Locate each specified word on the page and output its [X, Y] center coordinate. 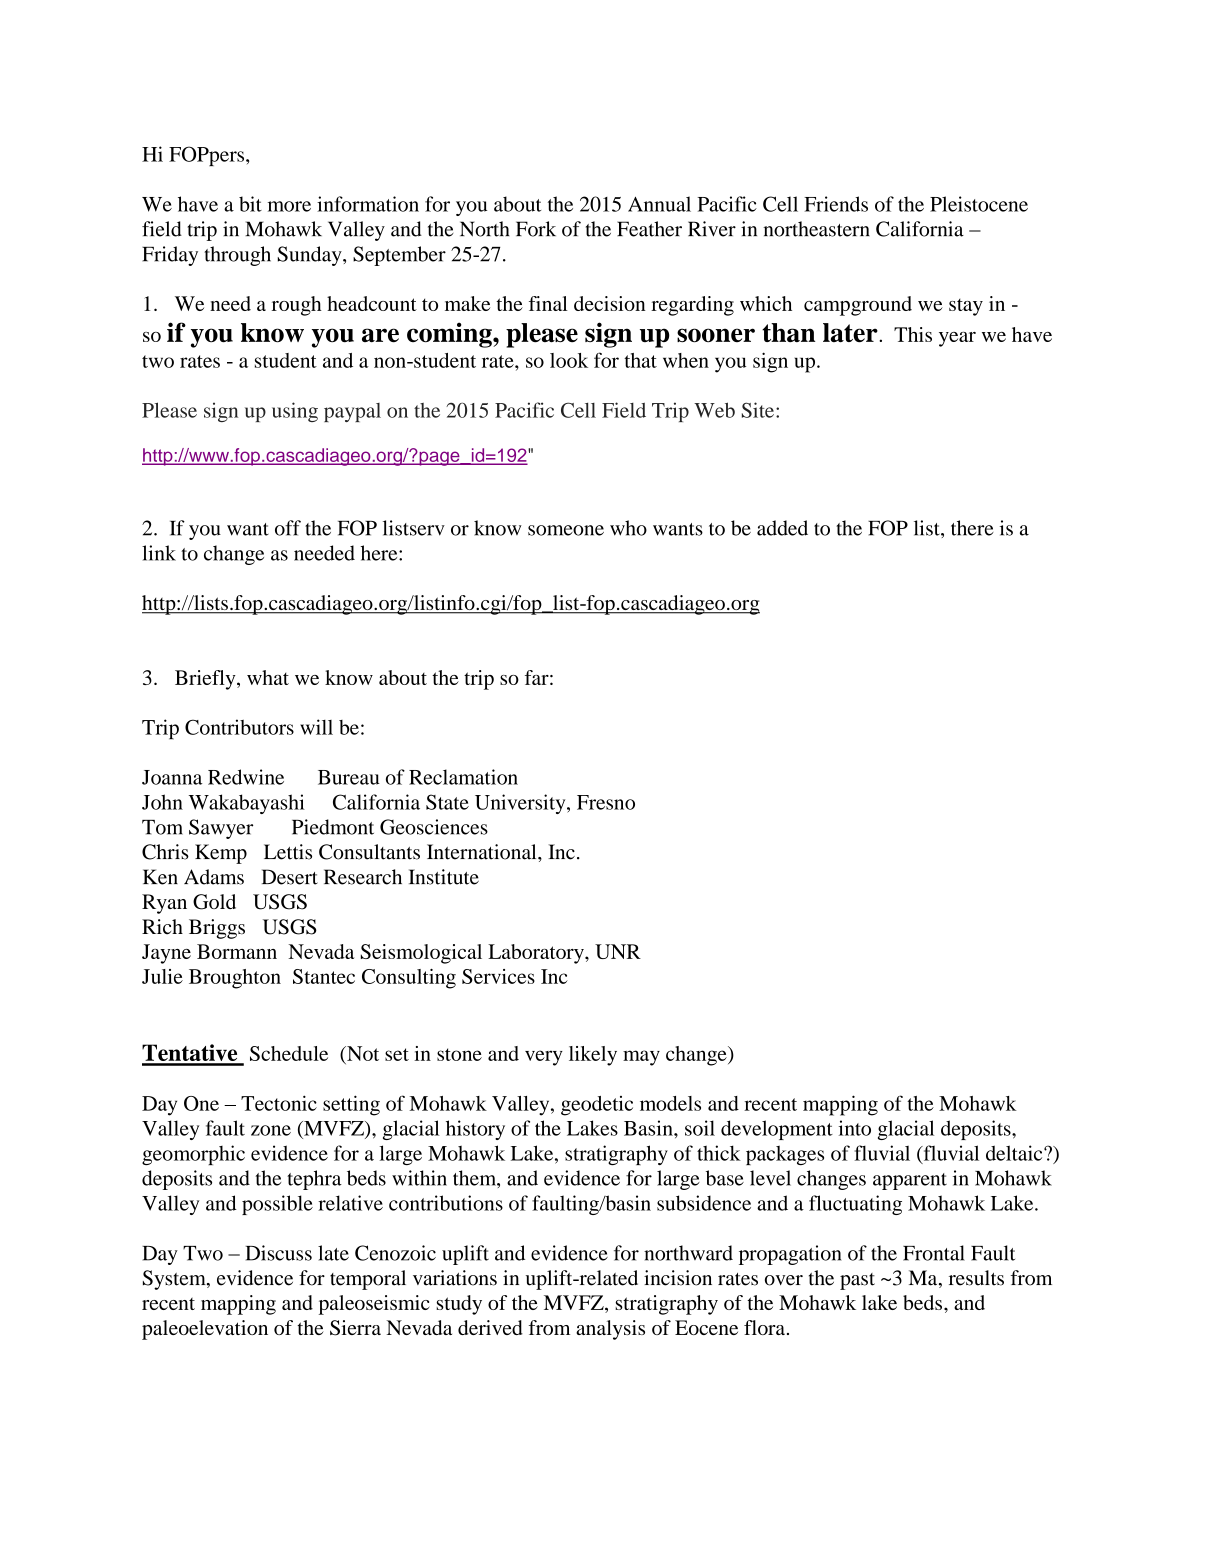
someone [566, 530]
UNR [618, 951]
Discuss [279, 1253]
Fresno [606, 802]
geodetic [597, 1106]
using [295, 412]
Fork [536, 229]
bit [250, 204]
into [855, 1128]
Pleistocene [979, 204]
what [268, 677]
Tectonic [279, 1103]
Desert [290, 877]
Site [758, 410]
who [628, 528]
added [782, 528]
